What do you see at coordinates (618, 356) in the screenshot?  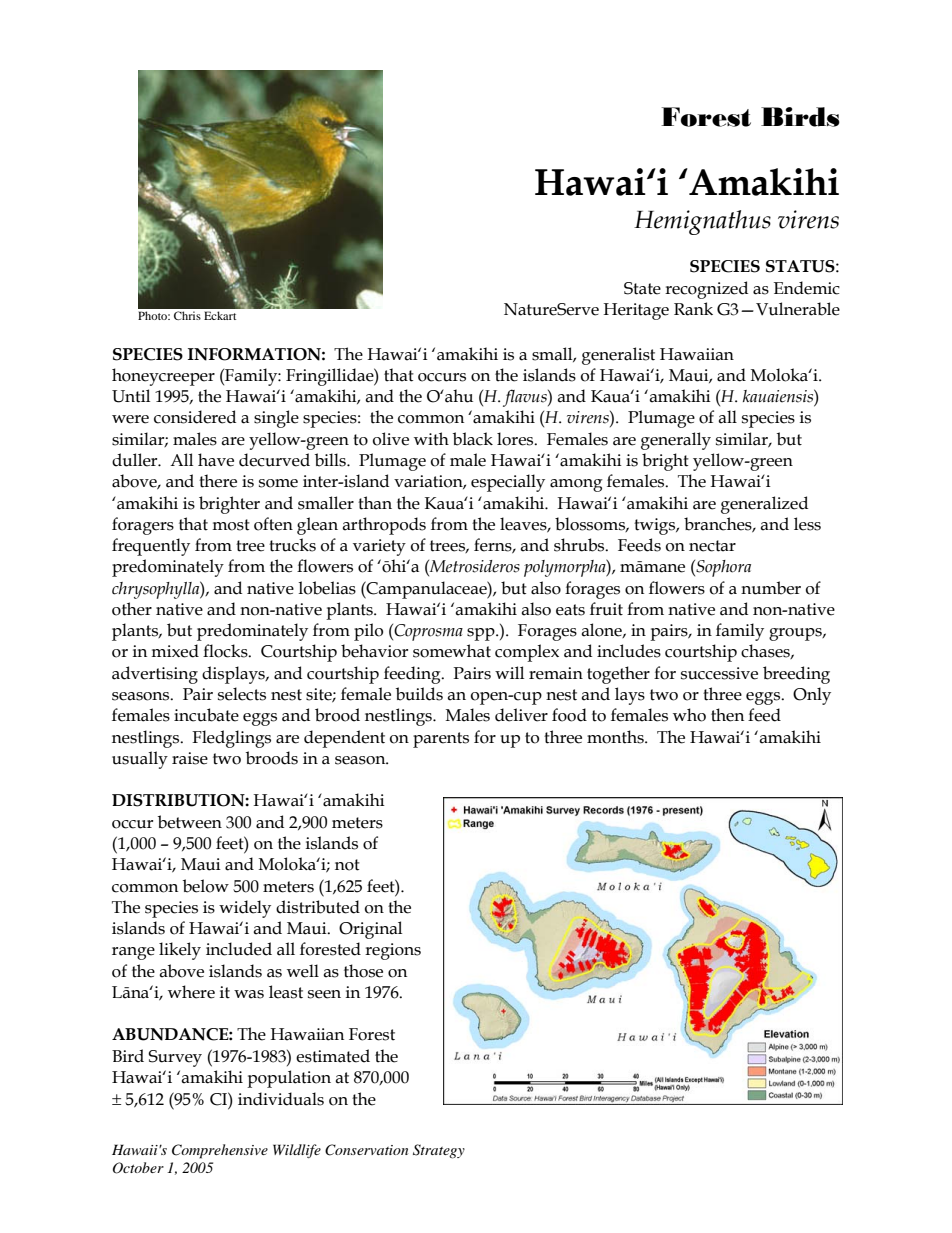 I see `generalist` at bounding box center [618, 356].
